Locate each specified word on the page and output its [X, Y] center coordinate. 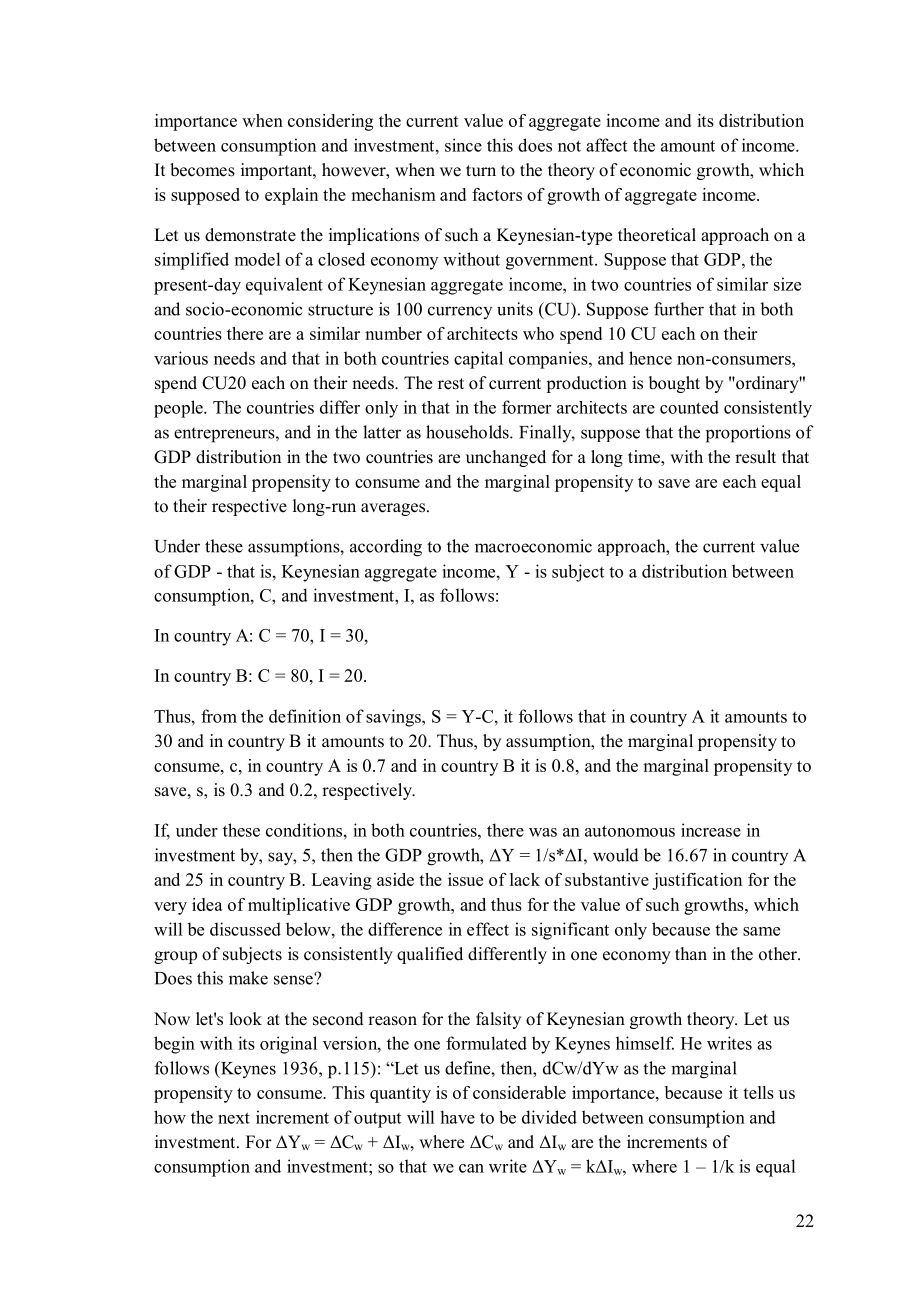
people [179, 409]
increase [711, 830]
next [234, 1118]
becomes [202, 170]
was [543, 832]
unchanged [506, 458]
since [463, 145]
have [457, 1117]
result [755, 457]
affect [606, 145]
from [219, 716]
